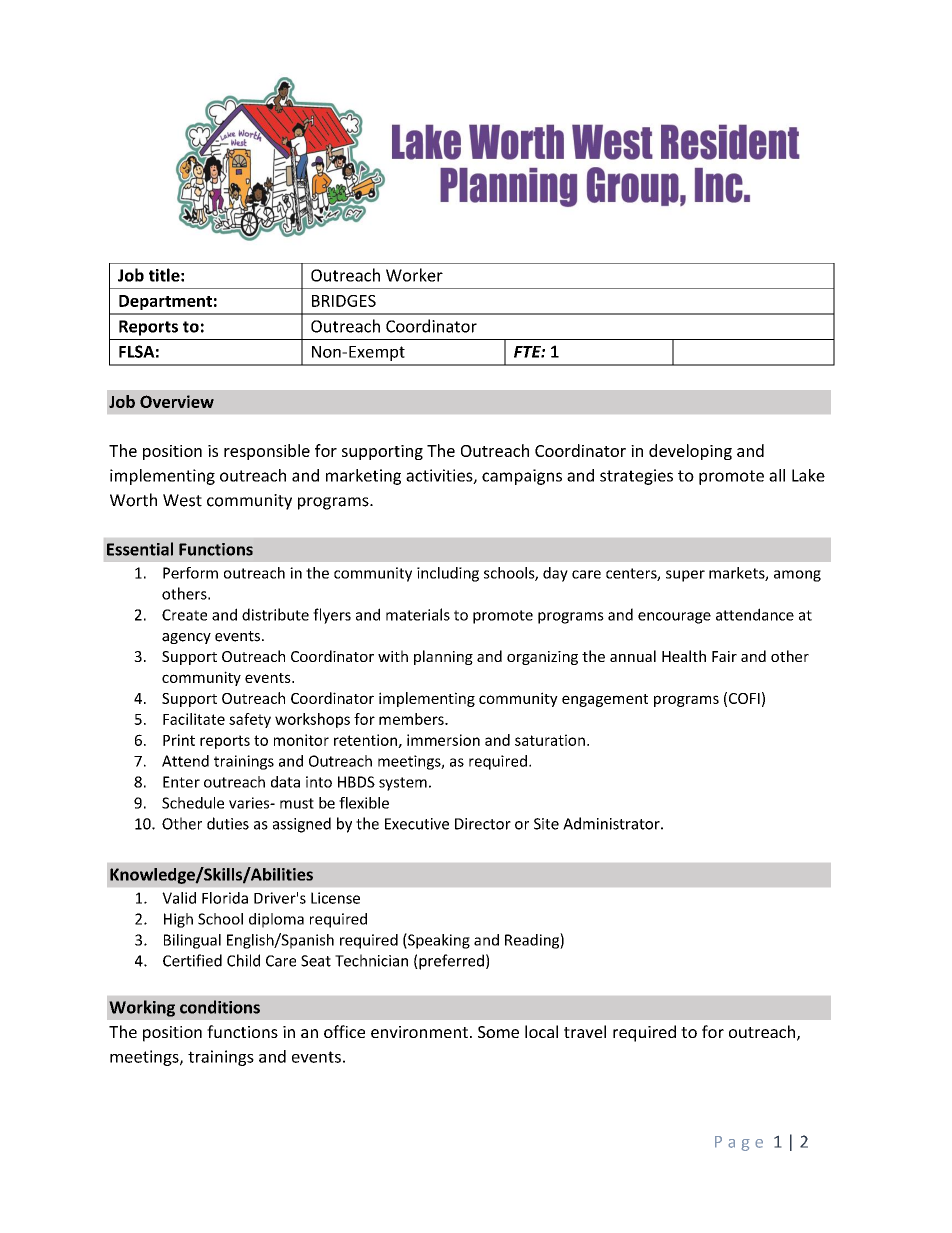 This screenshot has height=1233, width=952. What do you see at coordinates (690, 452) in the screenshot?
I see `developing` at bounding box center [690, 452].
